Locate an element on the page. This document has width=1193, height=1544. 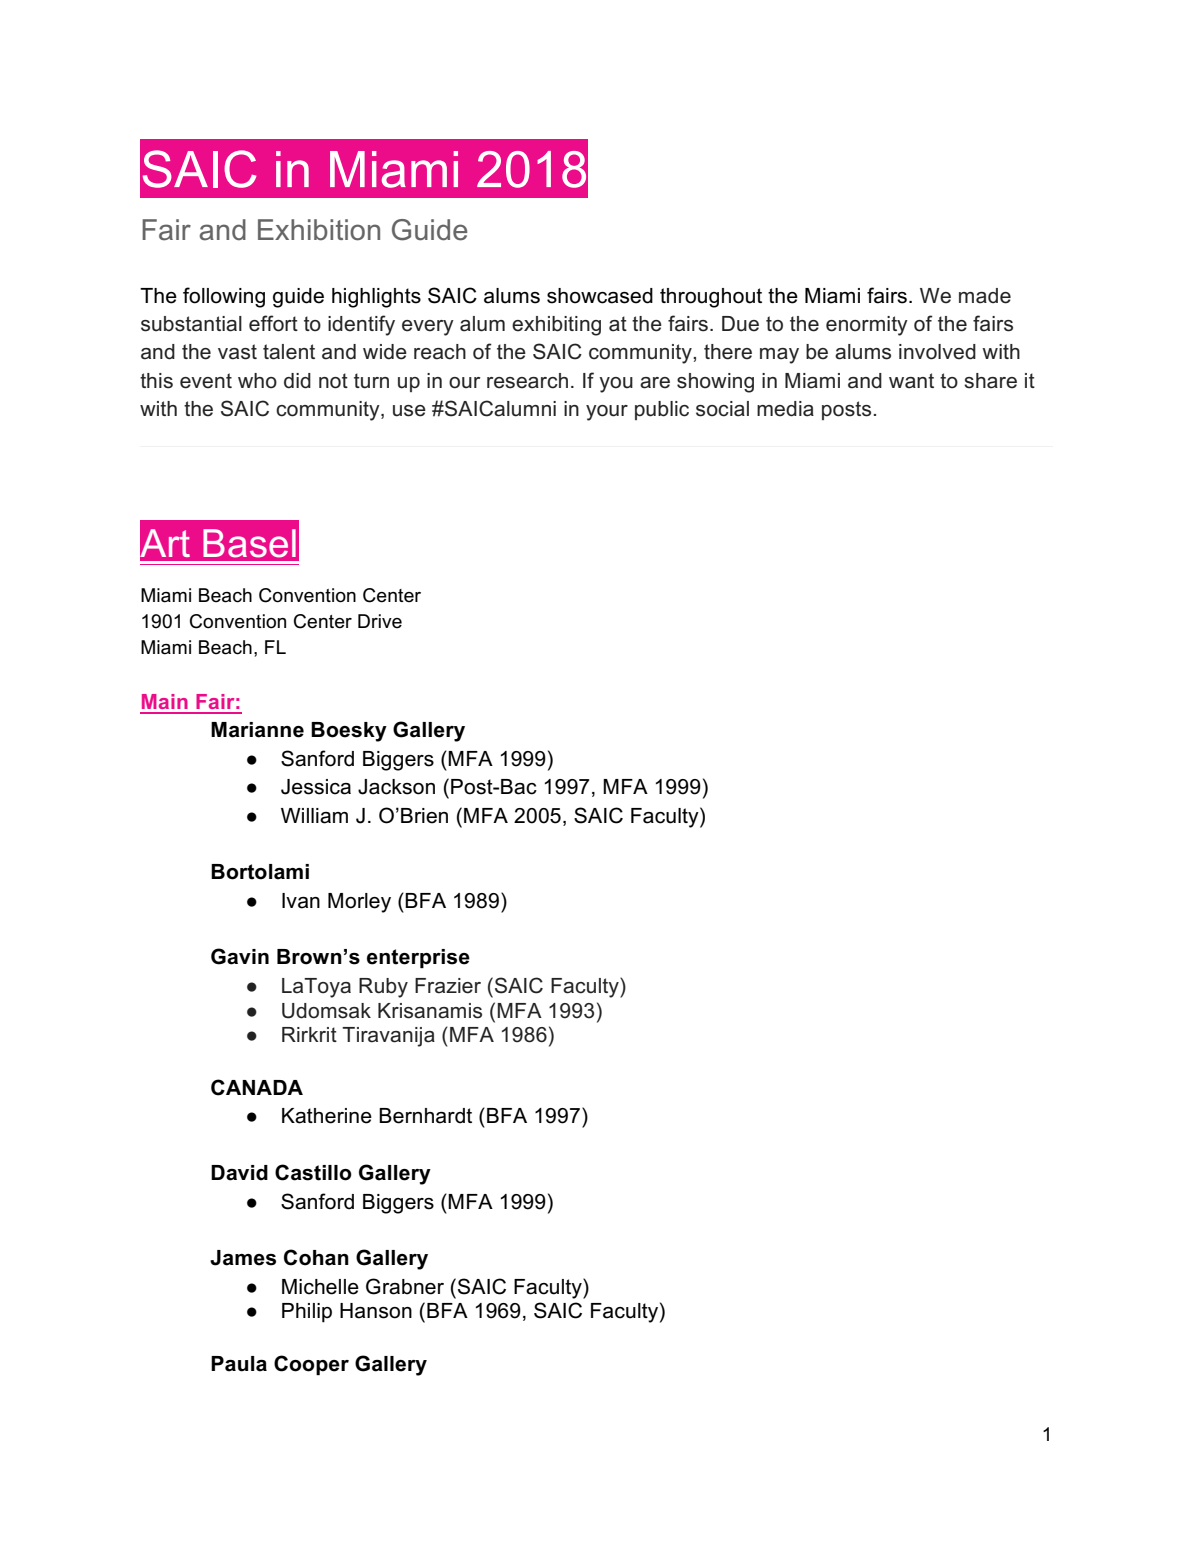
following is located at coordinates (224, 297).
